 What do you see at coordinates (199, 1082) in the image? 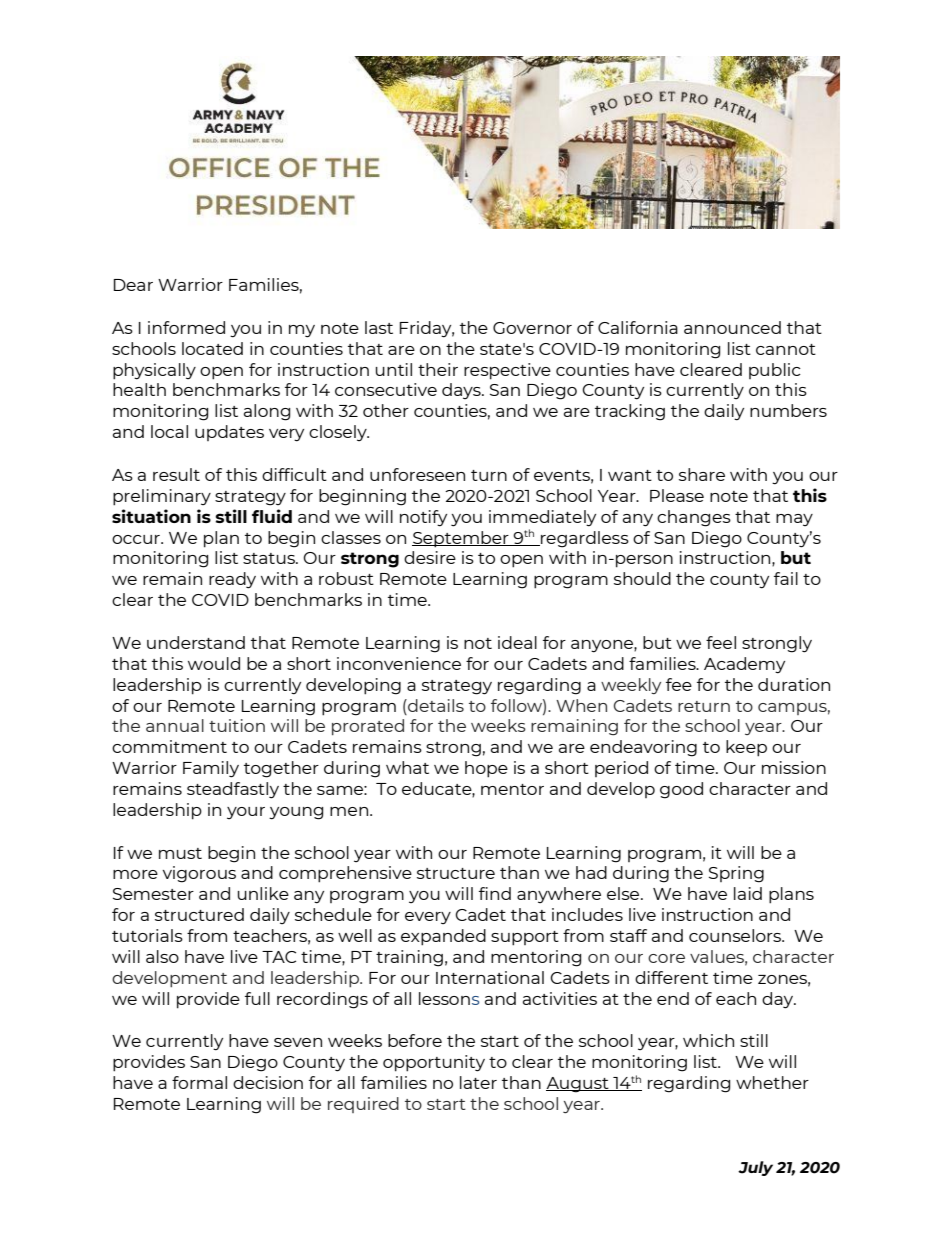
I see `formal` at bounding box center [199, 1082].
